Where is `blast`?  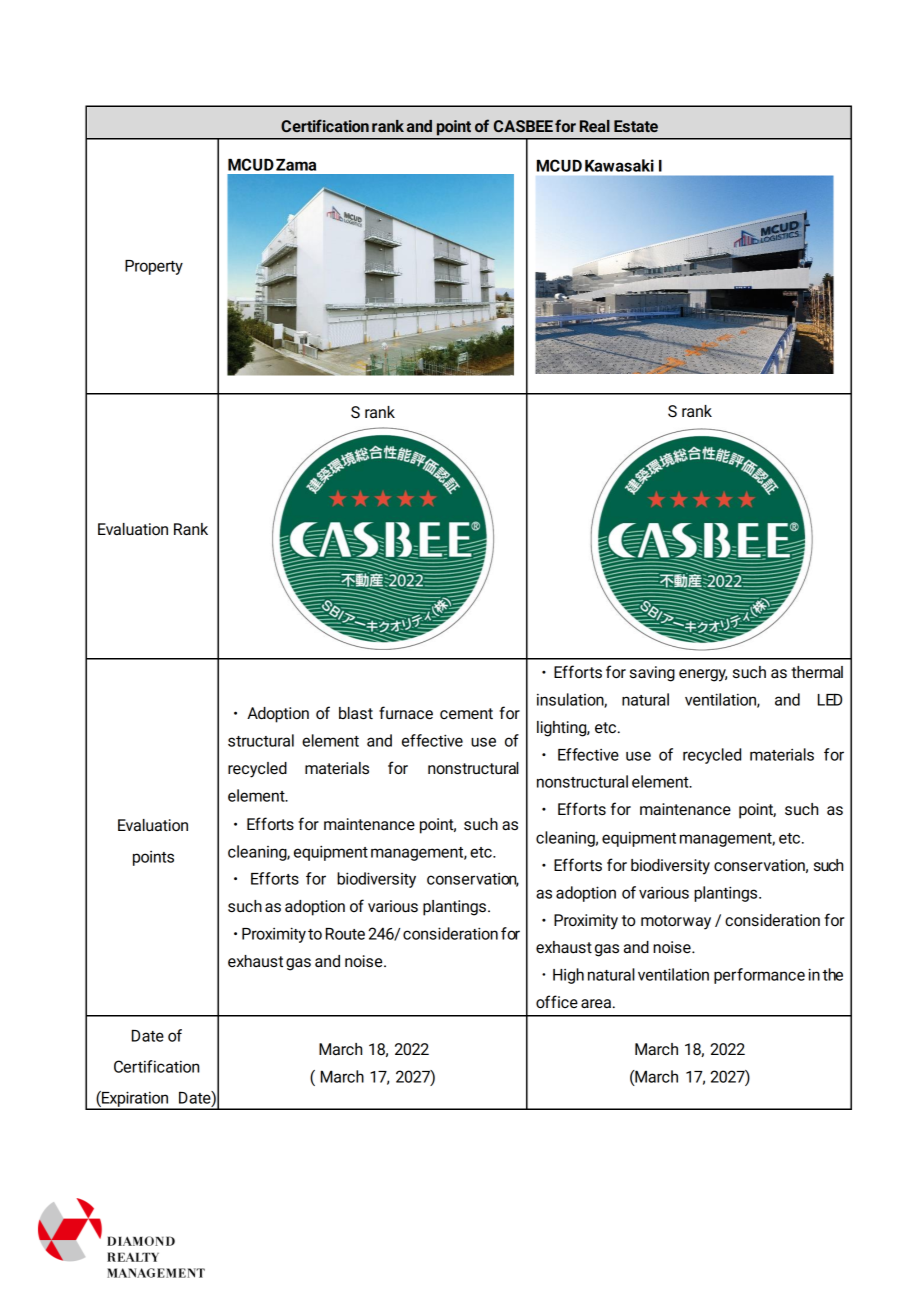 blast is located at coordinates (356, 713).
